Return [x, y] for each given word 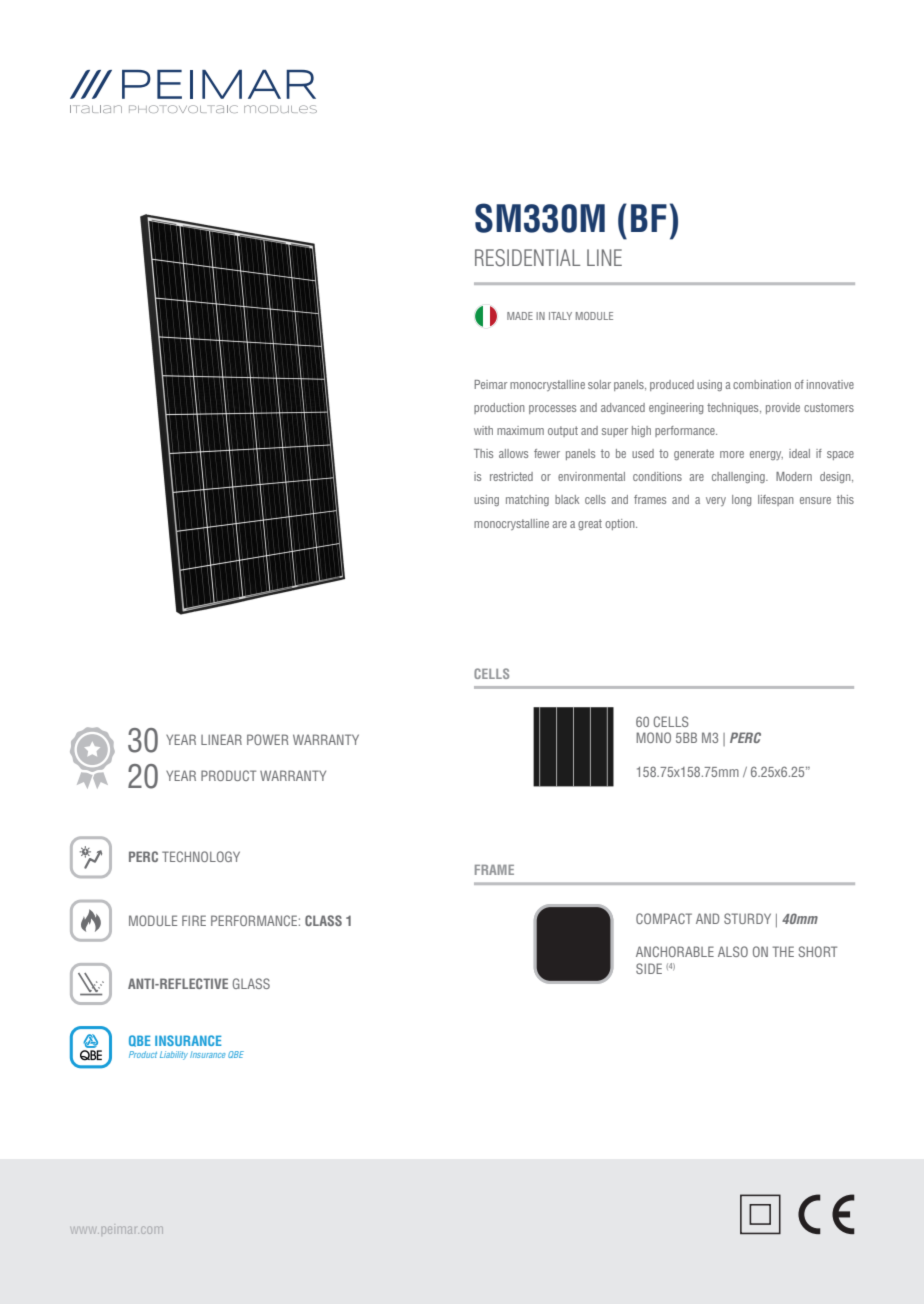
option [621, 524]
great [590, 524]
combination [762, 384]
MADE [520, 316]
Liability [174, 1055]
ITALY [560, 316]
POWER [268, 739]
